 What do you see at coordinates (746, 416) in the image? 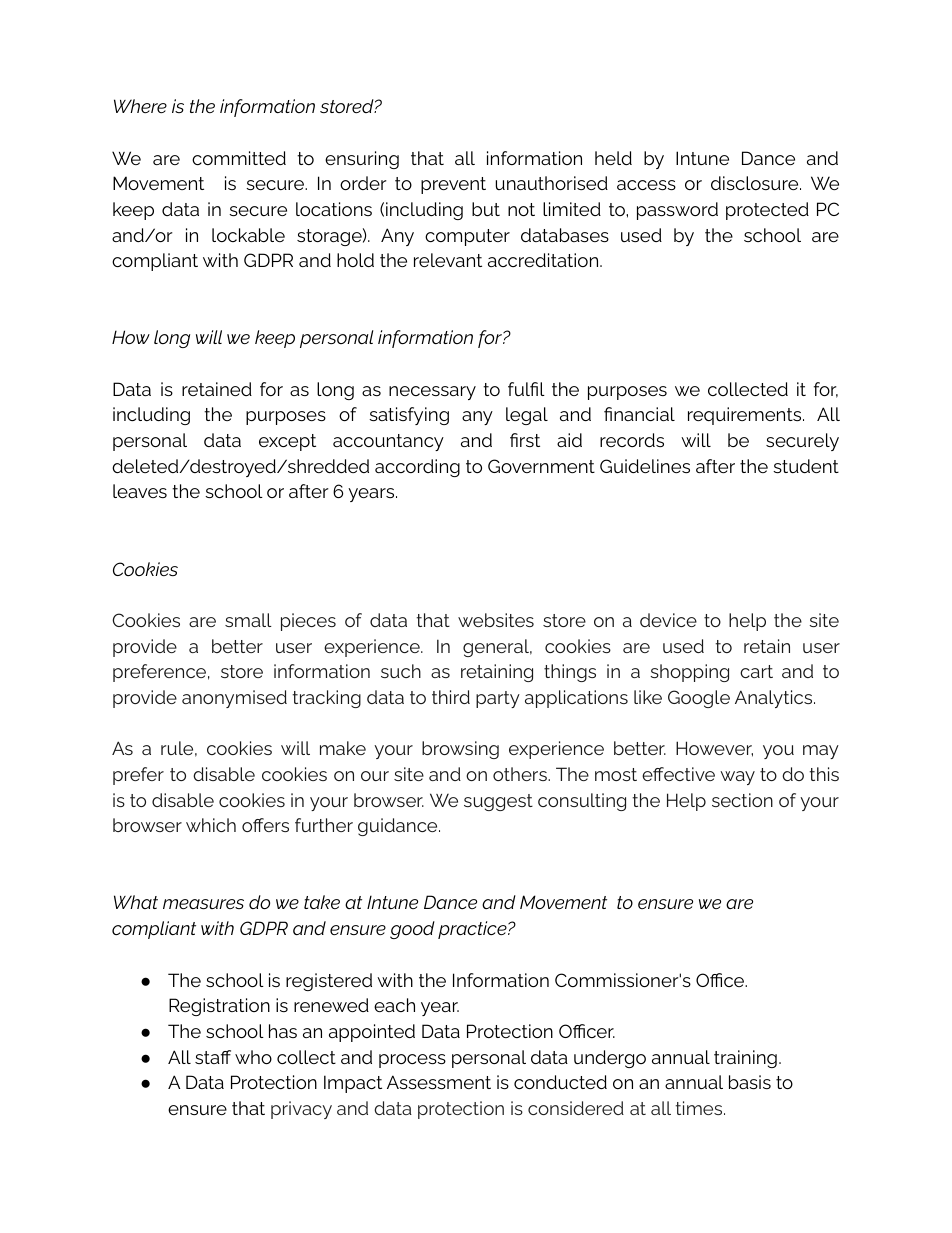
I see `requirements` at bounding box center [746, 416].
